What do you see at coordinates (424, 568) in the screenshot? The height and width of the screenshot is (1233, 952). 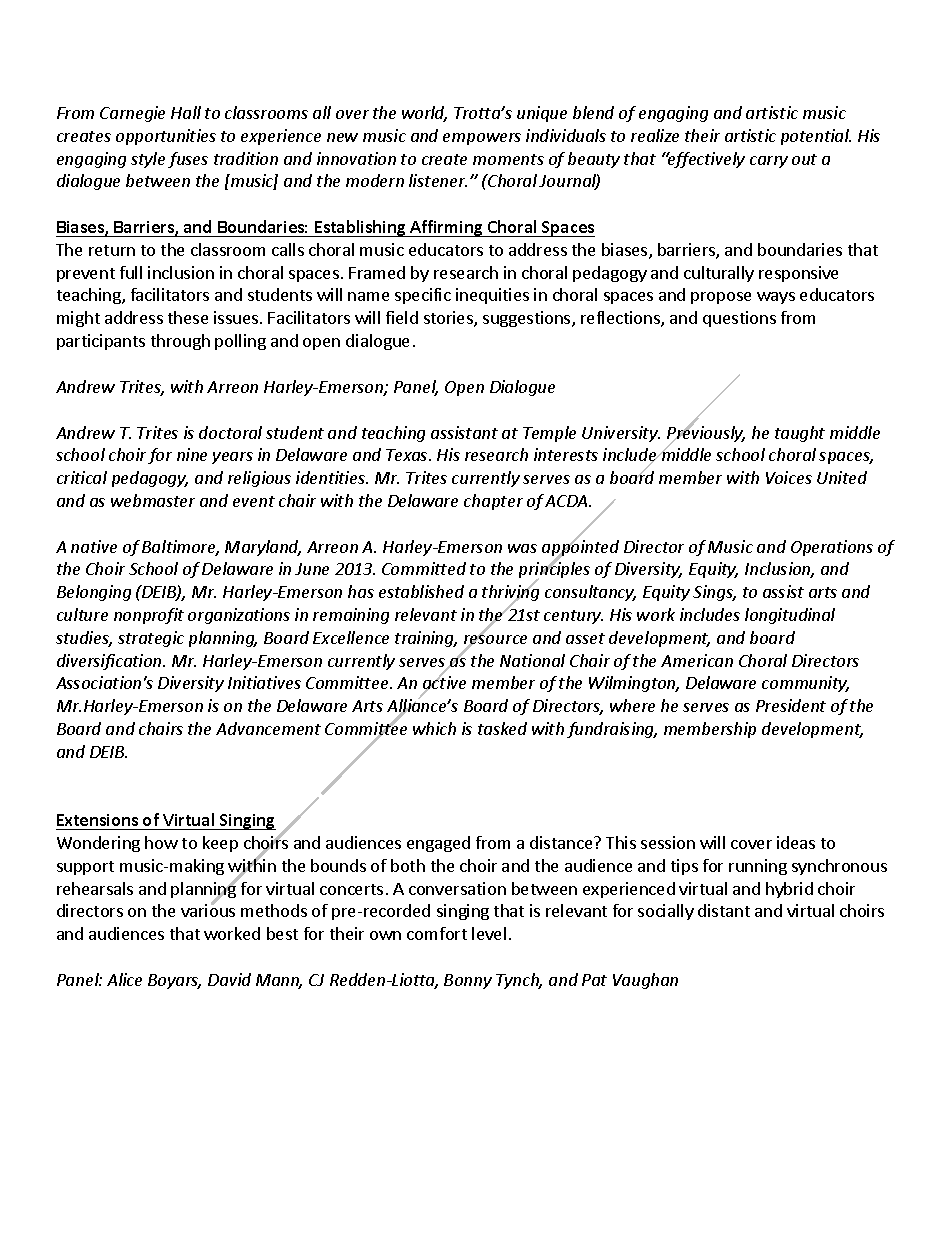 I see `Committed` at bounding box center [424, 568].
